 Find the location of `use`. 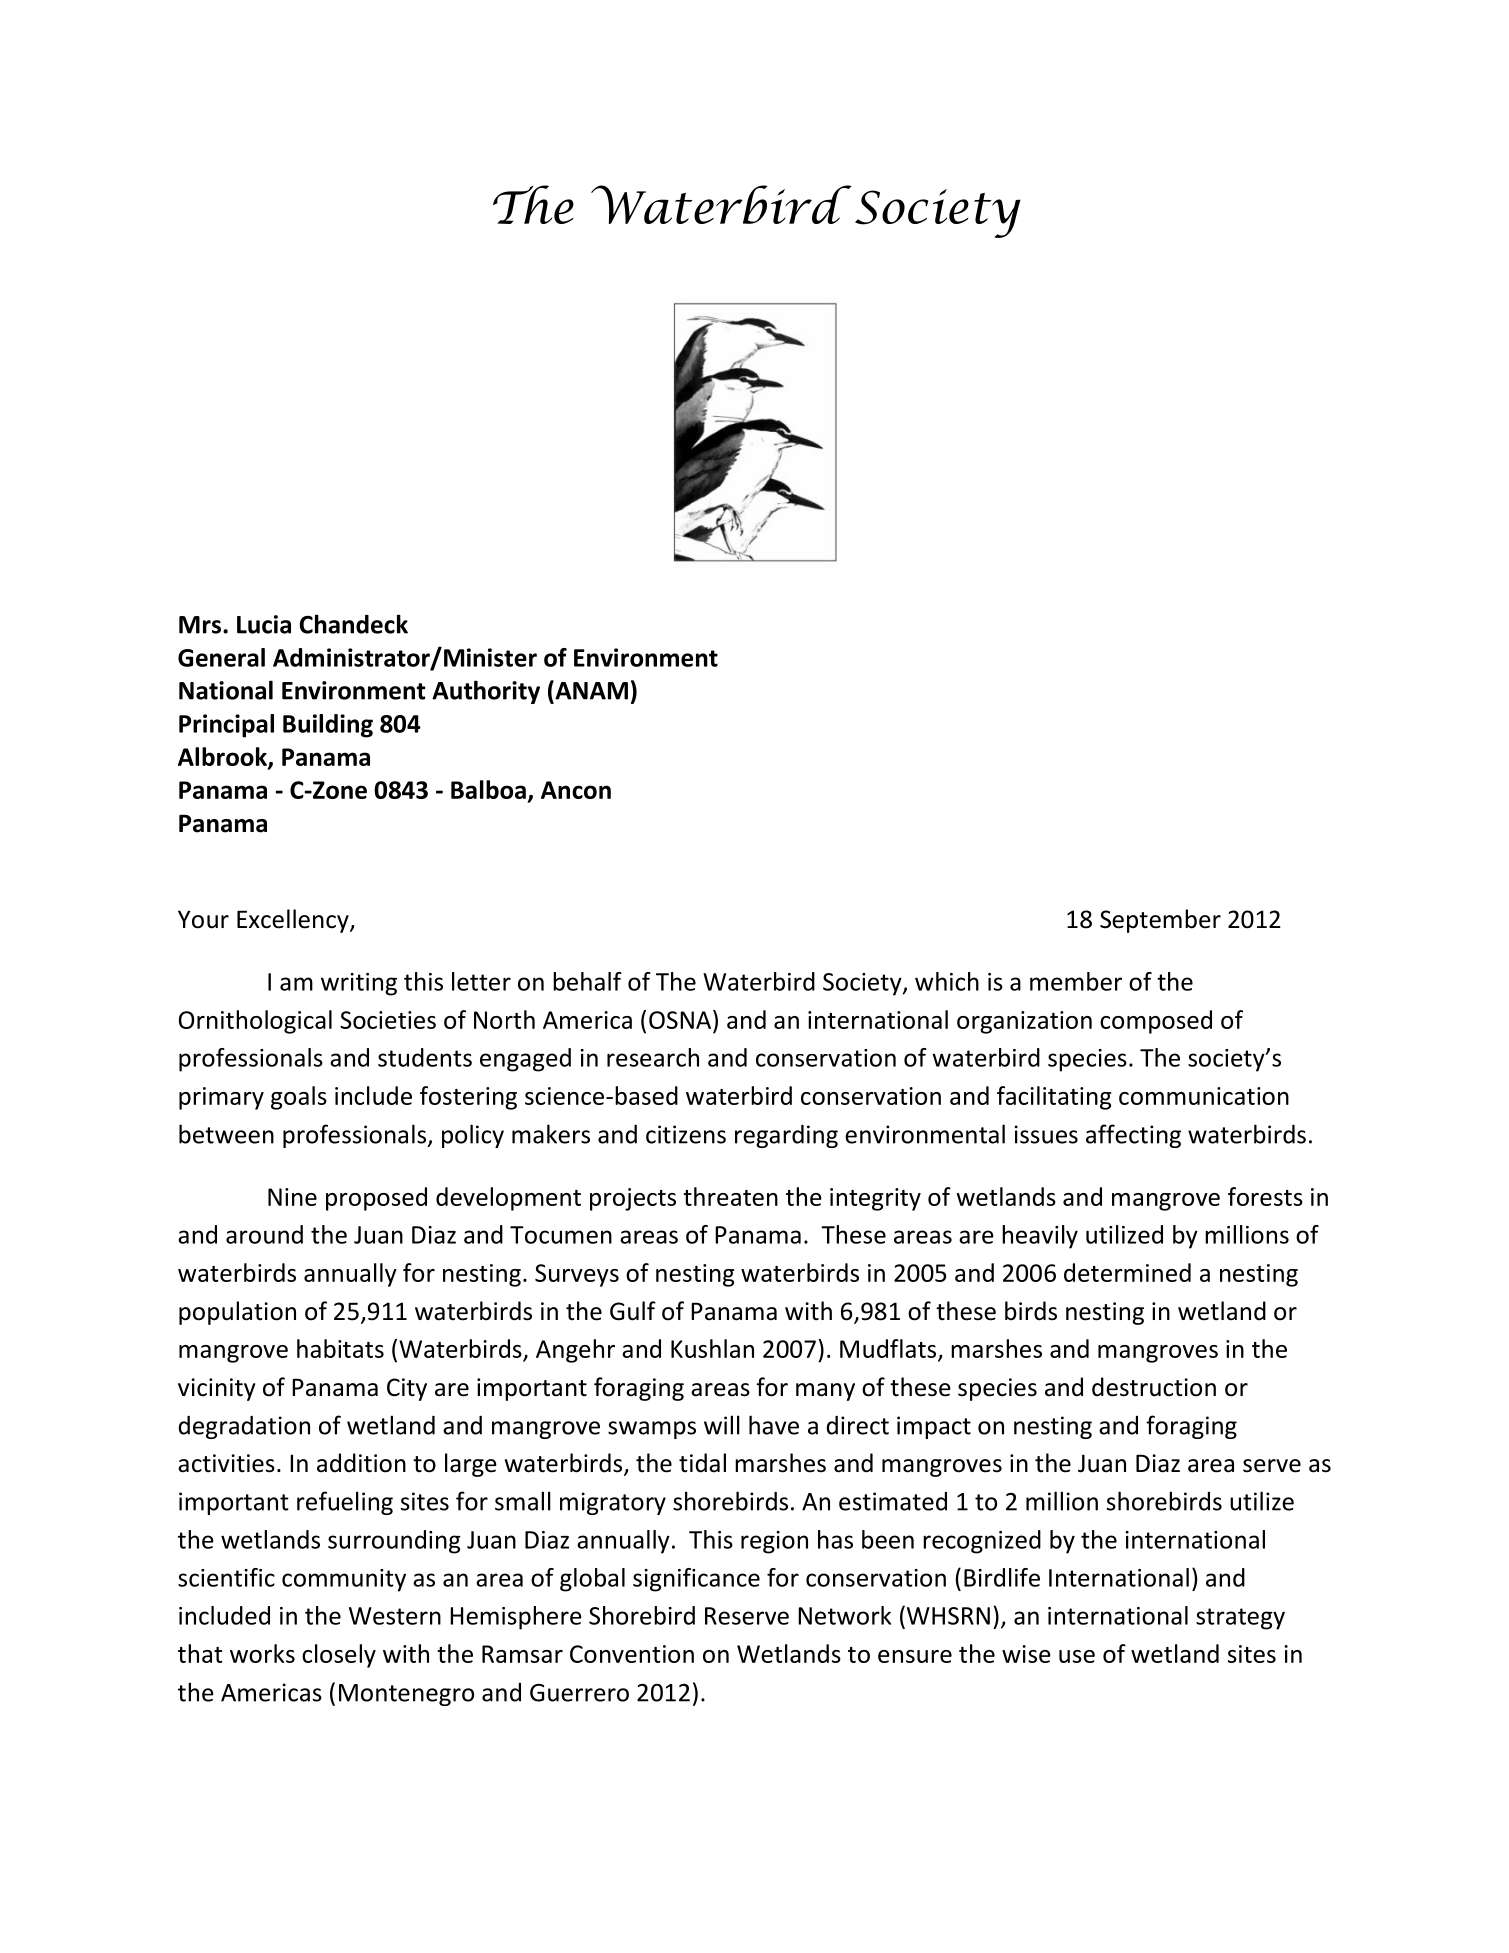

use is located at coordinates (1077, 1656).
